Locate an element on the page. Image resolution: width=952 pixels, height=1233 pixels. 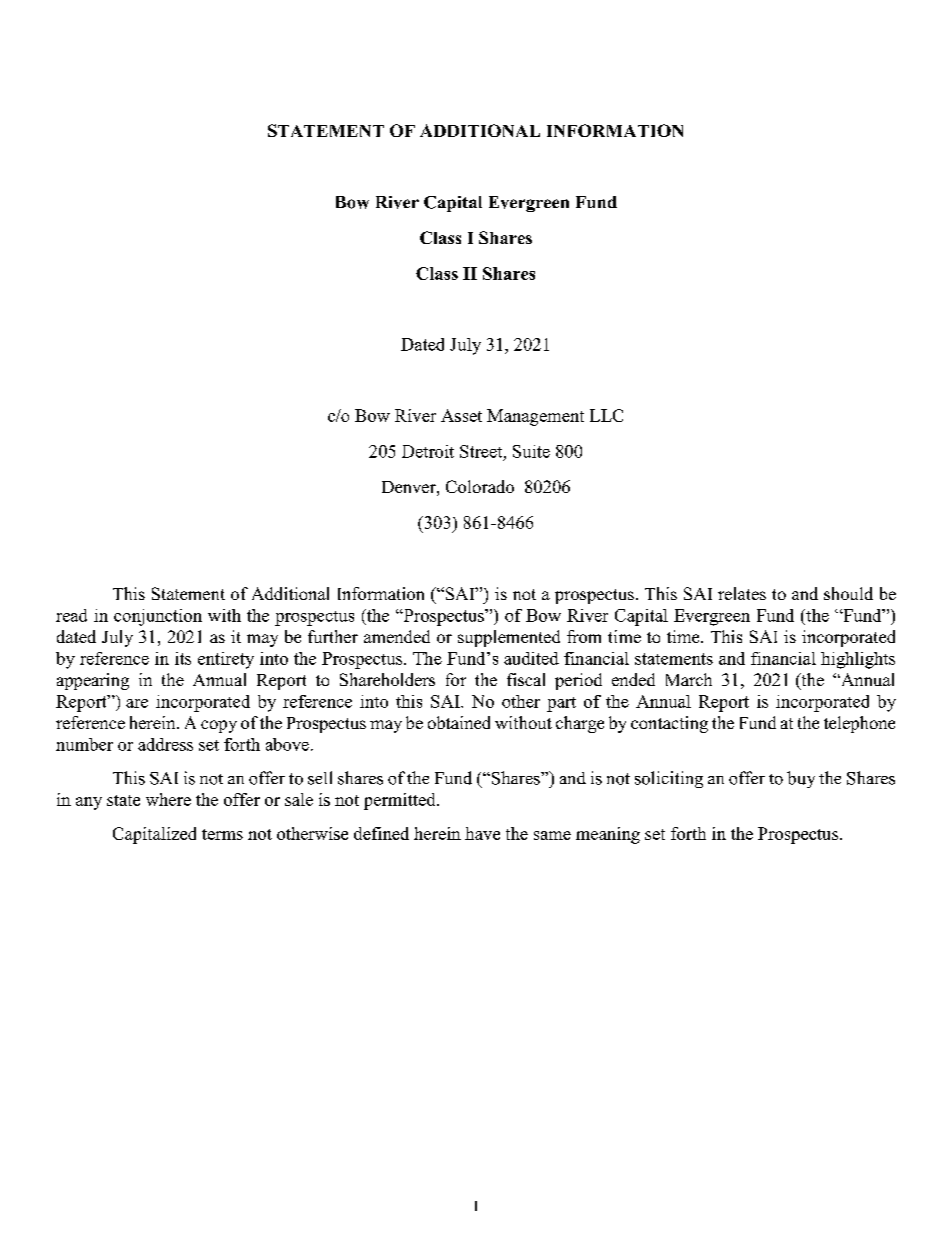
Detroit is located at coordinates (428, 451).
